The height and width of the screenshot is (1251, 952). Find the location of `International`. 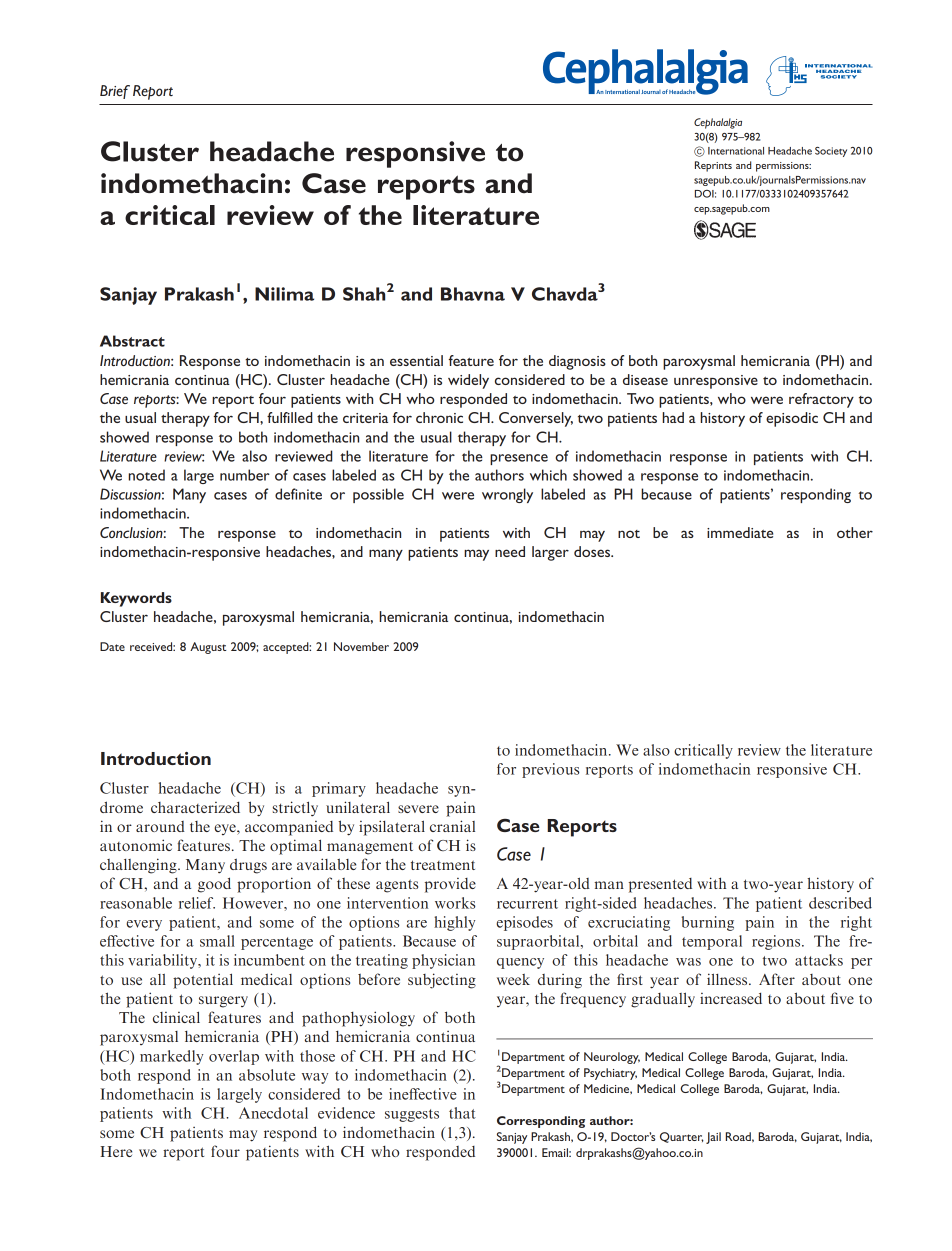

International is located at coordinates (736, 151).
